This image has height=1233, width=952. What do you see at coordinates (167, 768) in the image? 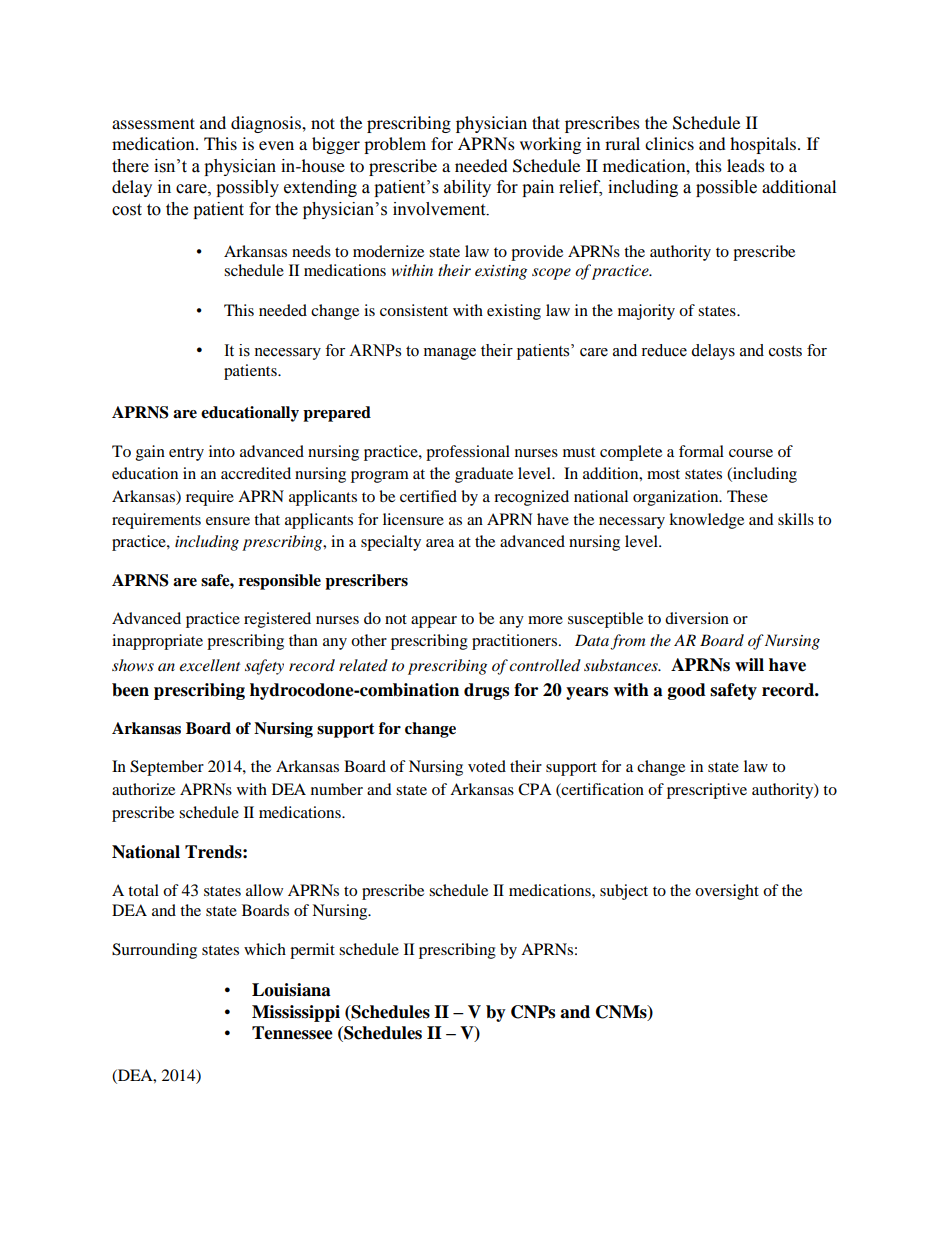
I see `September` at bounding box center [167, 768].
